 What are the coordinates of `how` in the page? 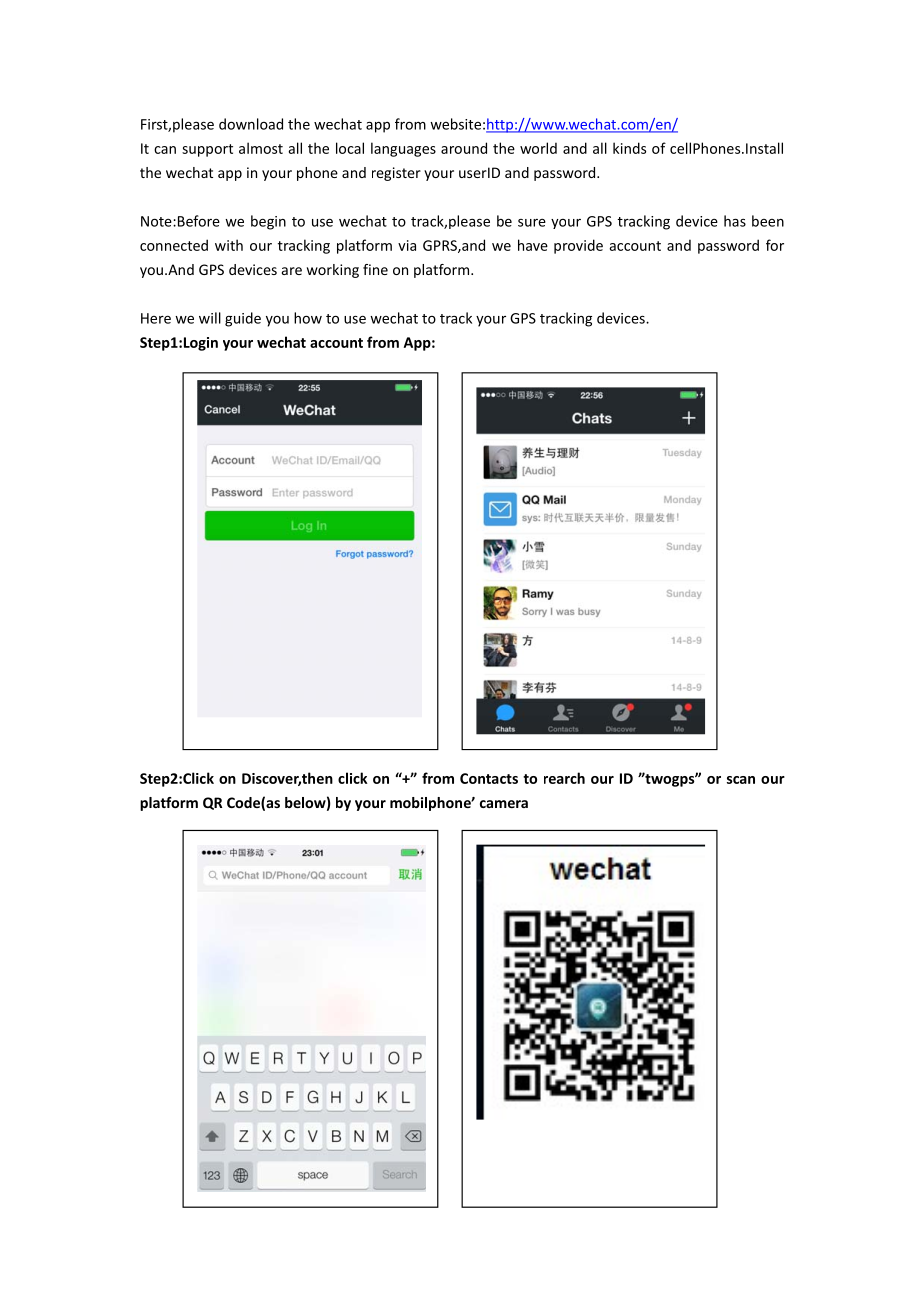 It's located at (308, 318).
